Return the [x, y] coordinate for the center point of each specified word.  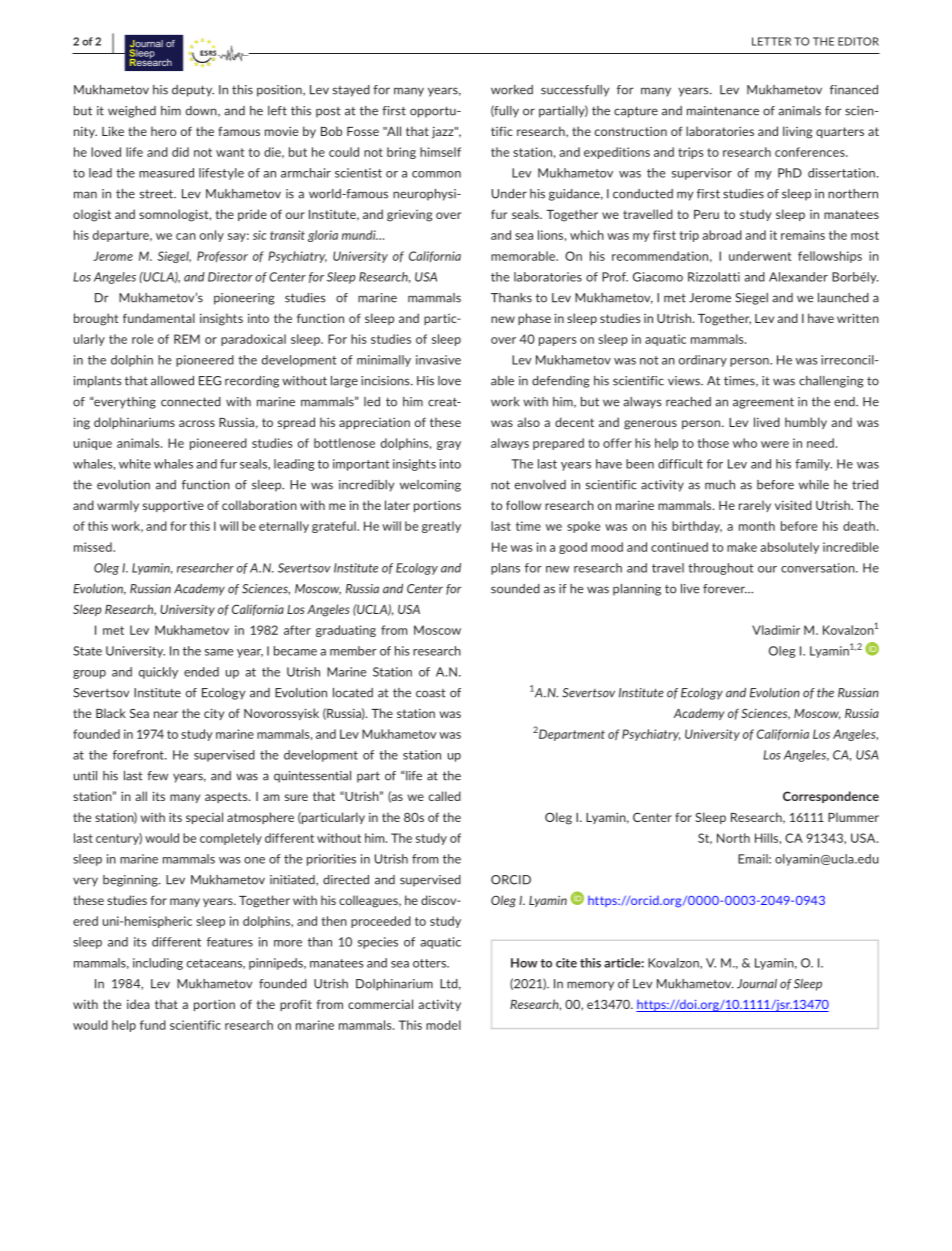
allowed [172, 381]
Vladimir [776, 630]
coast [431, 693]
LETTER [771, 41]
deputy [193, 91]
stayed [351, 91]
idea [138, 1004]
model [443, 1025]
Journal [757, 984]
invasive [438, 360]
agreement [763, 403]
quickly [158, 673]
